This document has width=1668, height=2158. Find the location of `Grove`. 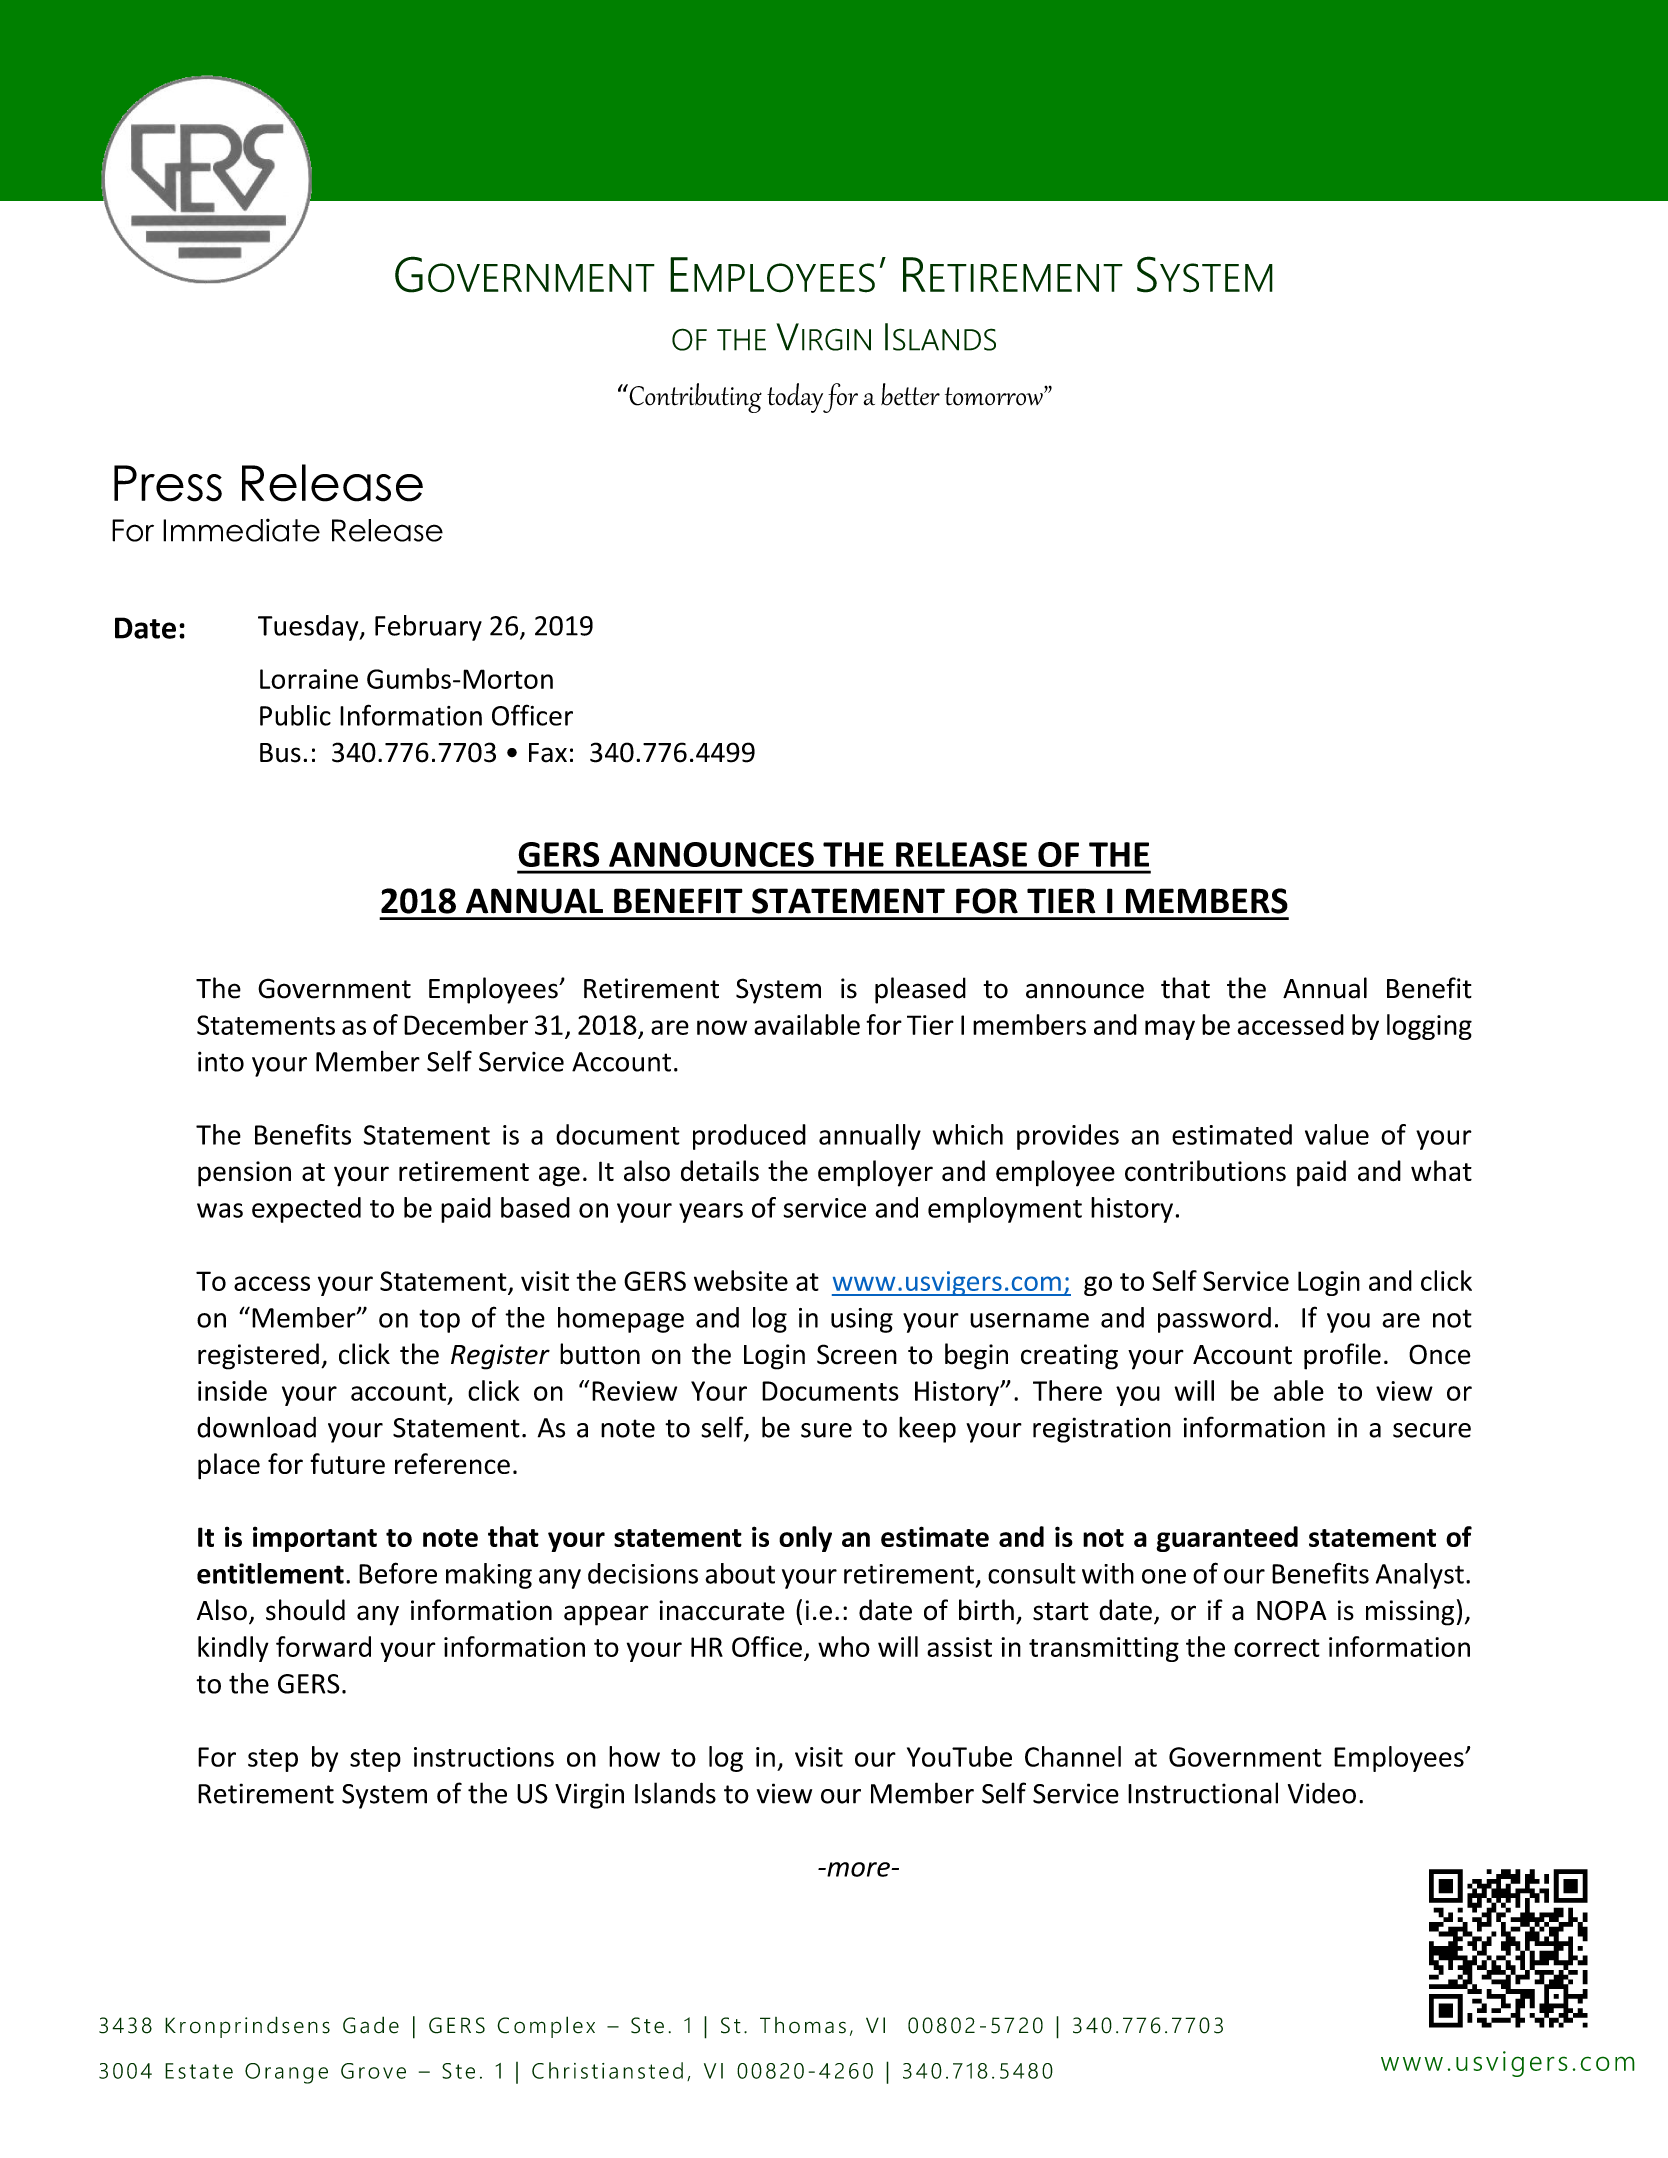

Grove is located at coordinates (373, 2071).
